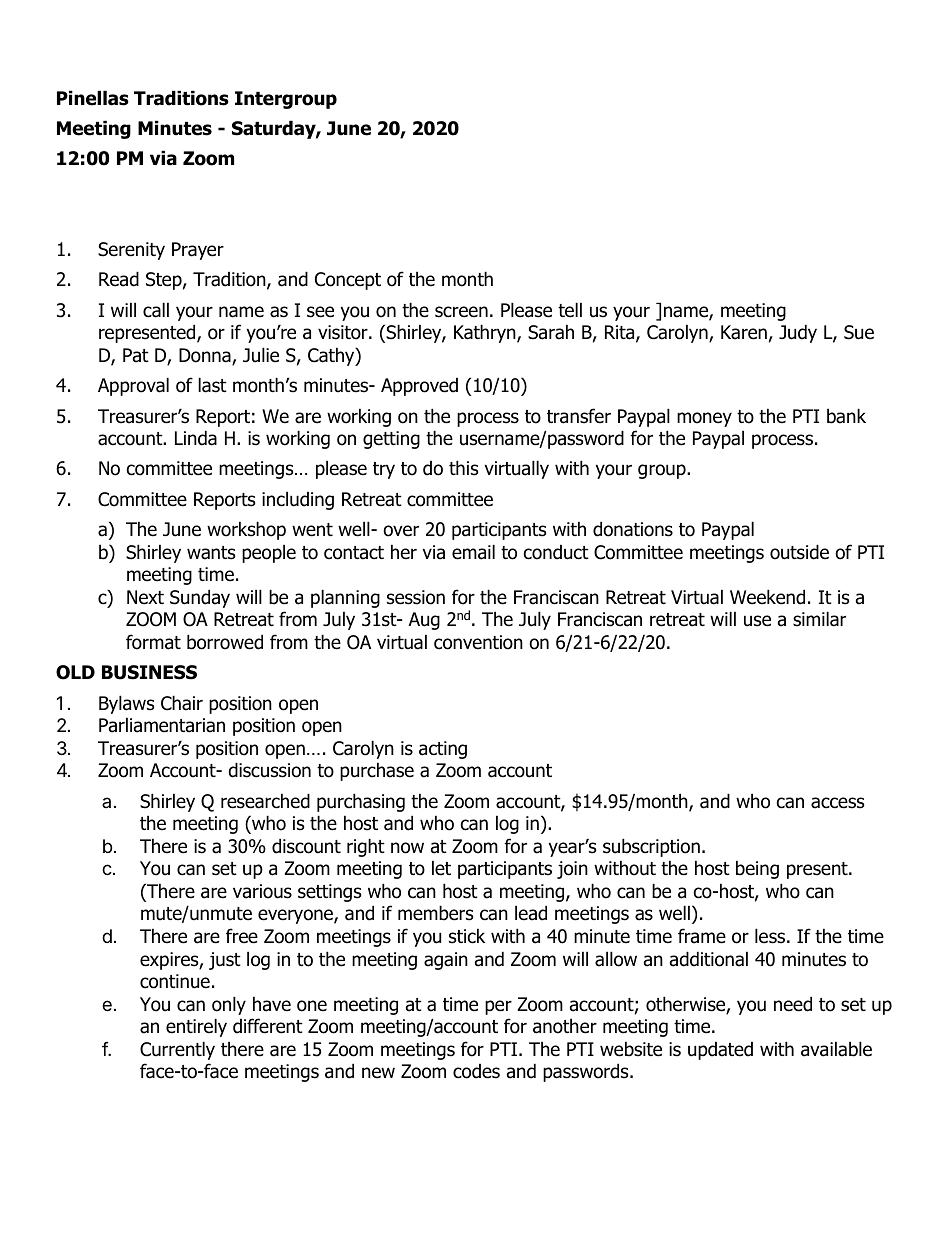  Describe the element at coordinates (461, 312) in the image. I see `screen` at that location.
